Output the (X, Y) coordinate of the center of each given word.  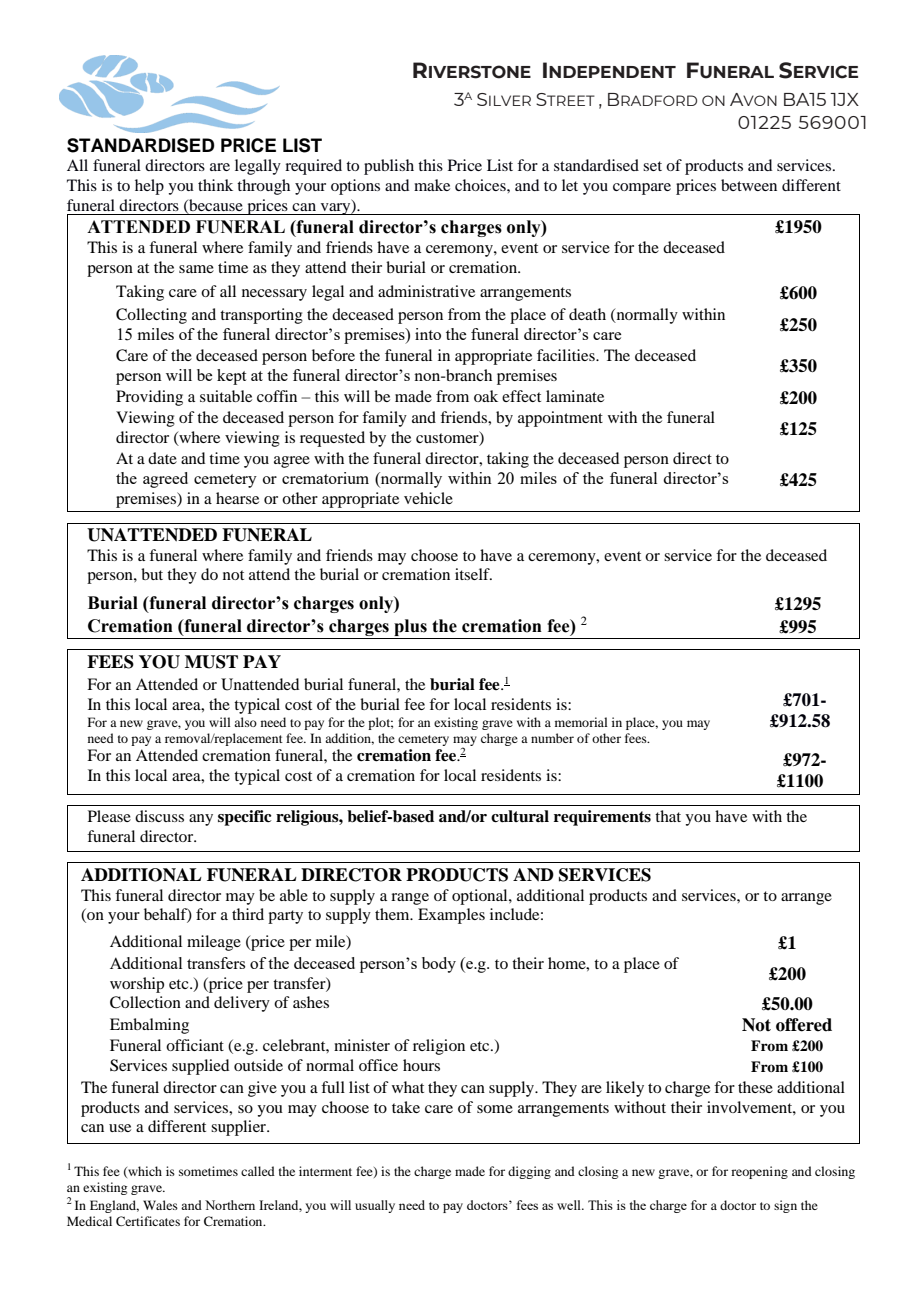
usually (375, 1206)
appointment (560, 419)
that (668, 816)
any (201, 820)
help (149, 187)
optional (481, 897)
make (432, 185)
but (152, 574)
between (749, 185)
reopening (759, 1172)
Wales (160, 1205)
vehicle (428, 498)
